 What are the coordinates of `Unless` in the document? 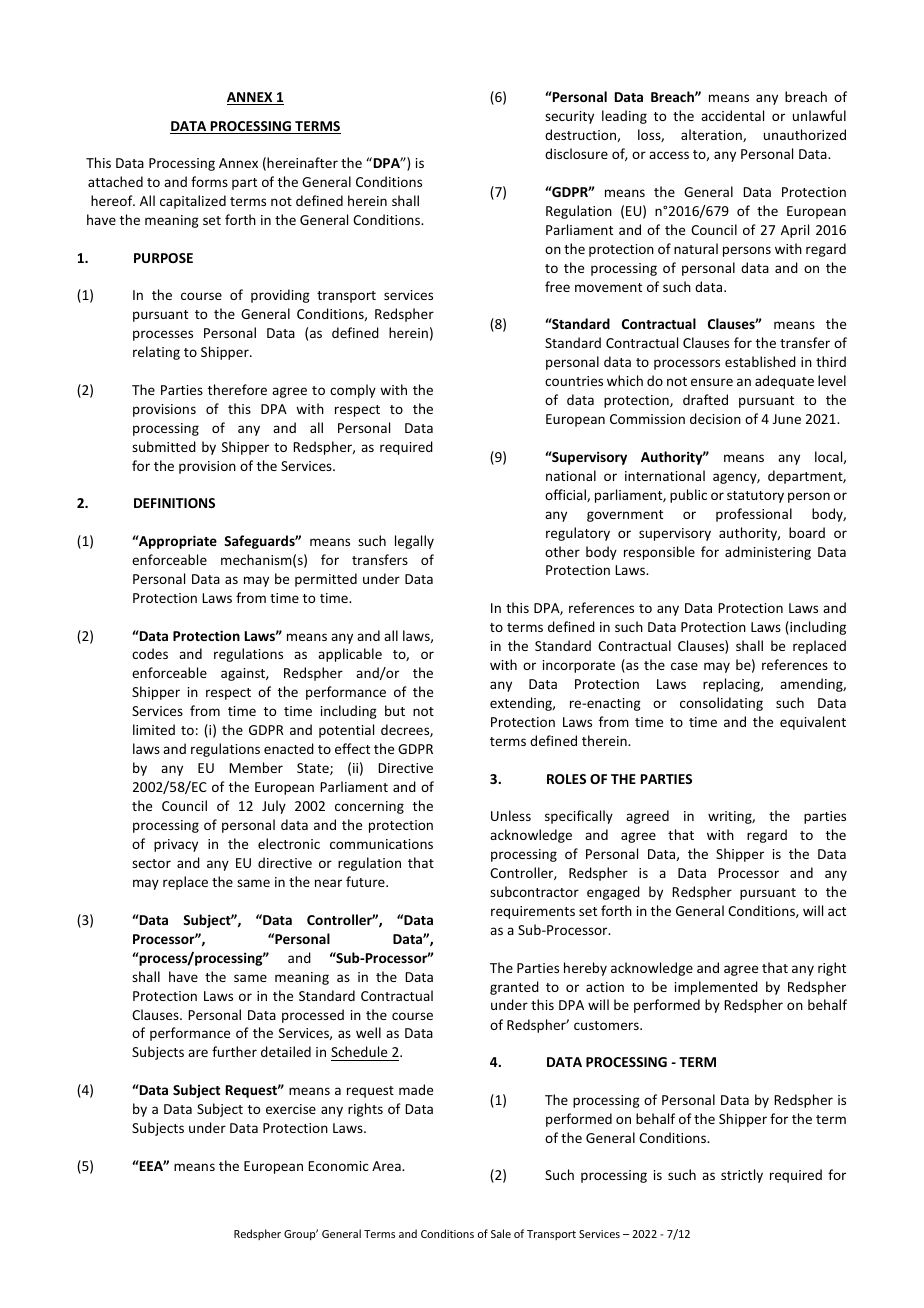 It's located at (511, 815).
